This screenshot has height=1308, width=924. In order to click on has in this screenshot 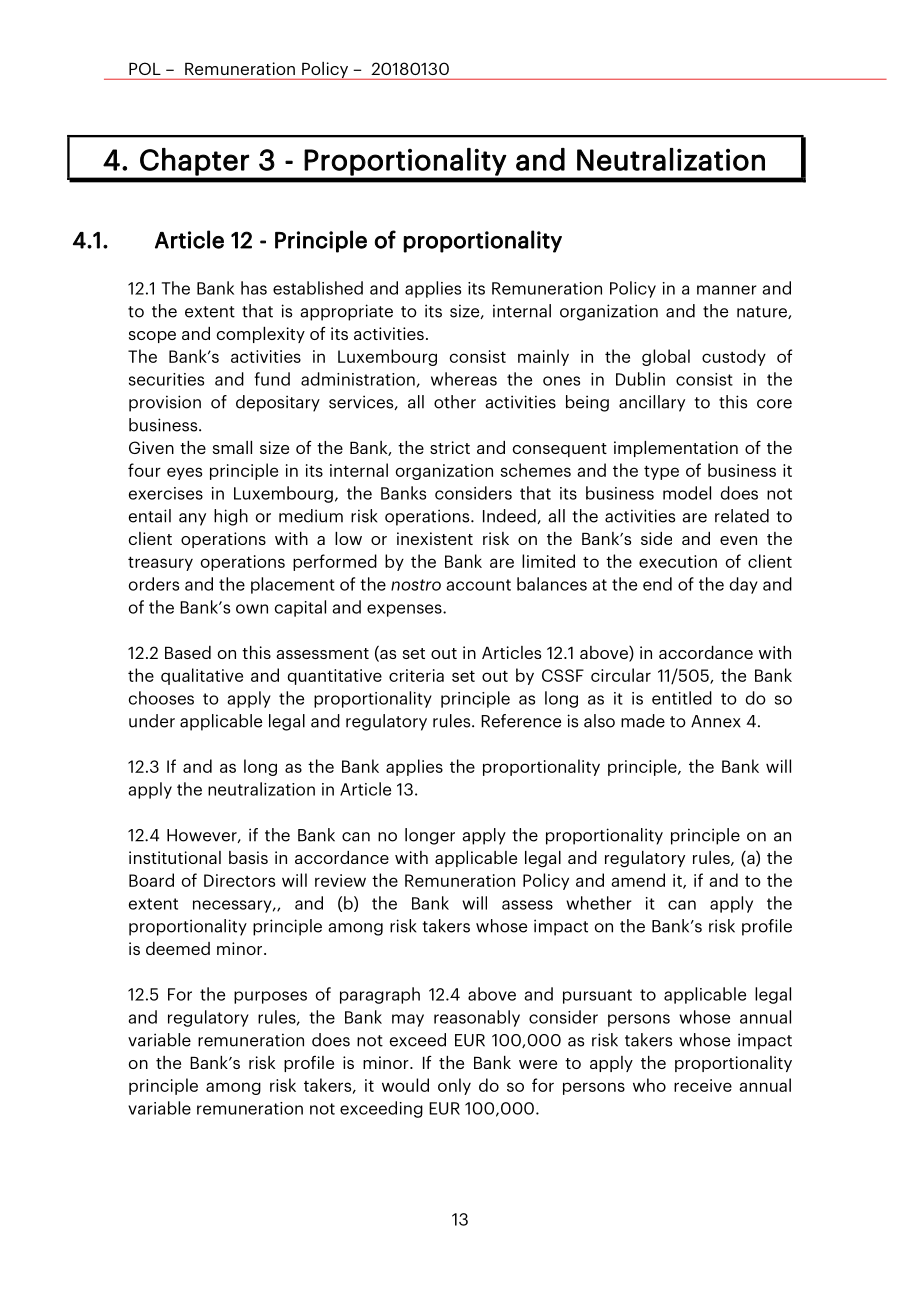, I will do `click(254, 288)`.
